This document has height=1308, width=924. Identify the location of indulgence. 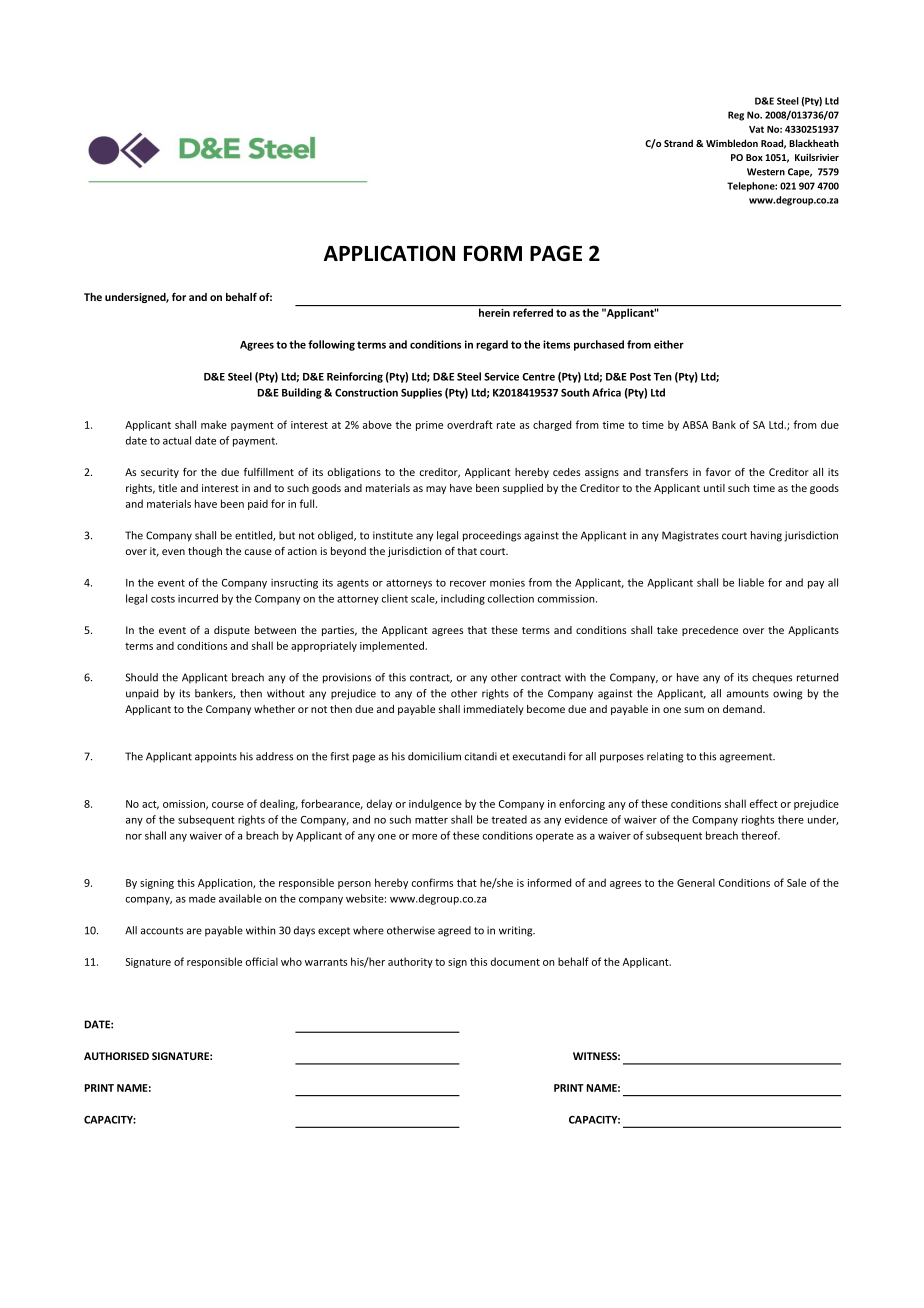
(435, 804).
